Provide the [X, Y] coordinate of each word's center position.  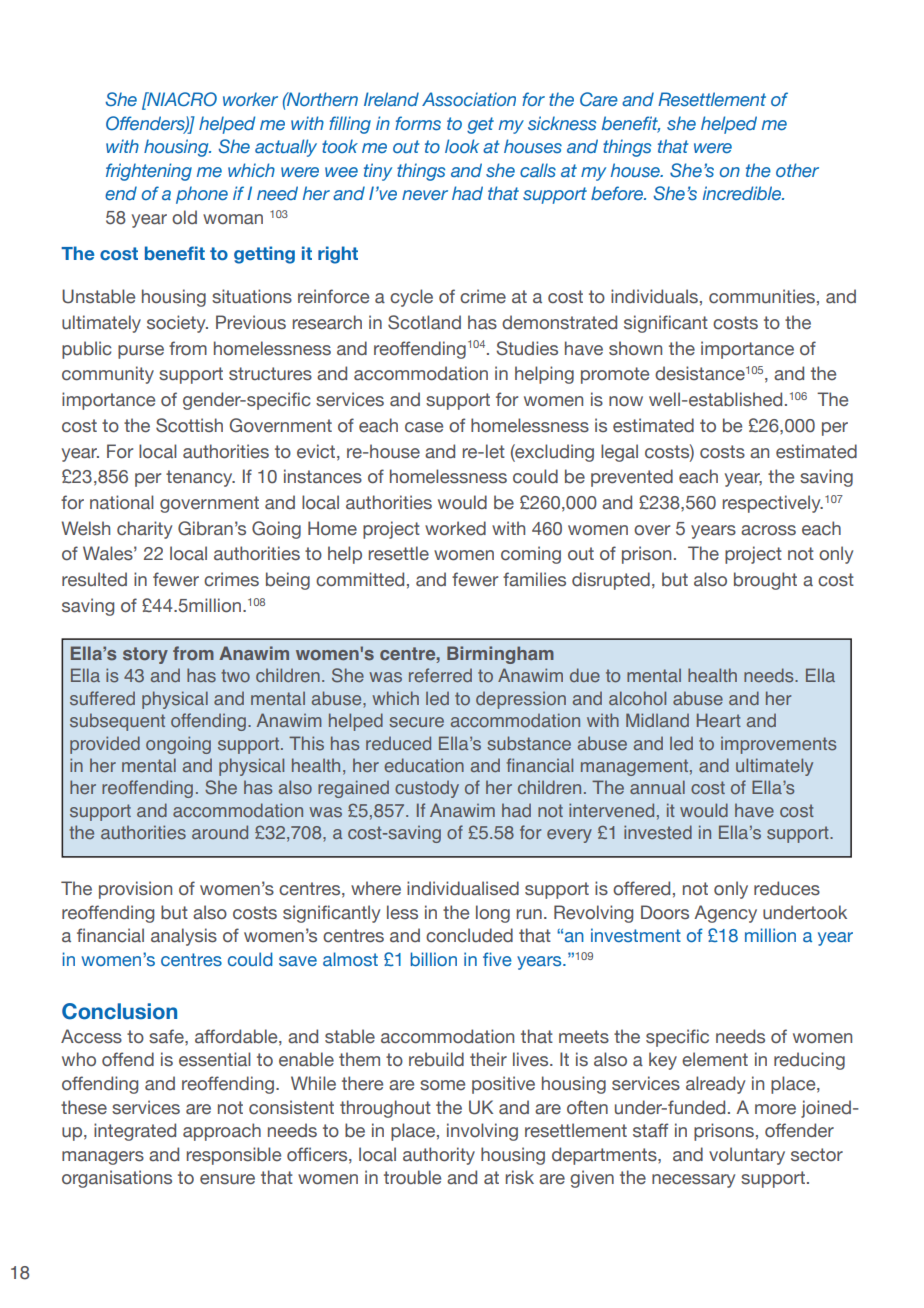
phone [202, 195]
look [462, 146]
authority [439, 1156]
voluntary [747, 1156]
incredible [743, 193]
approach [222, 1132]
